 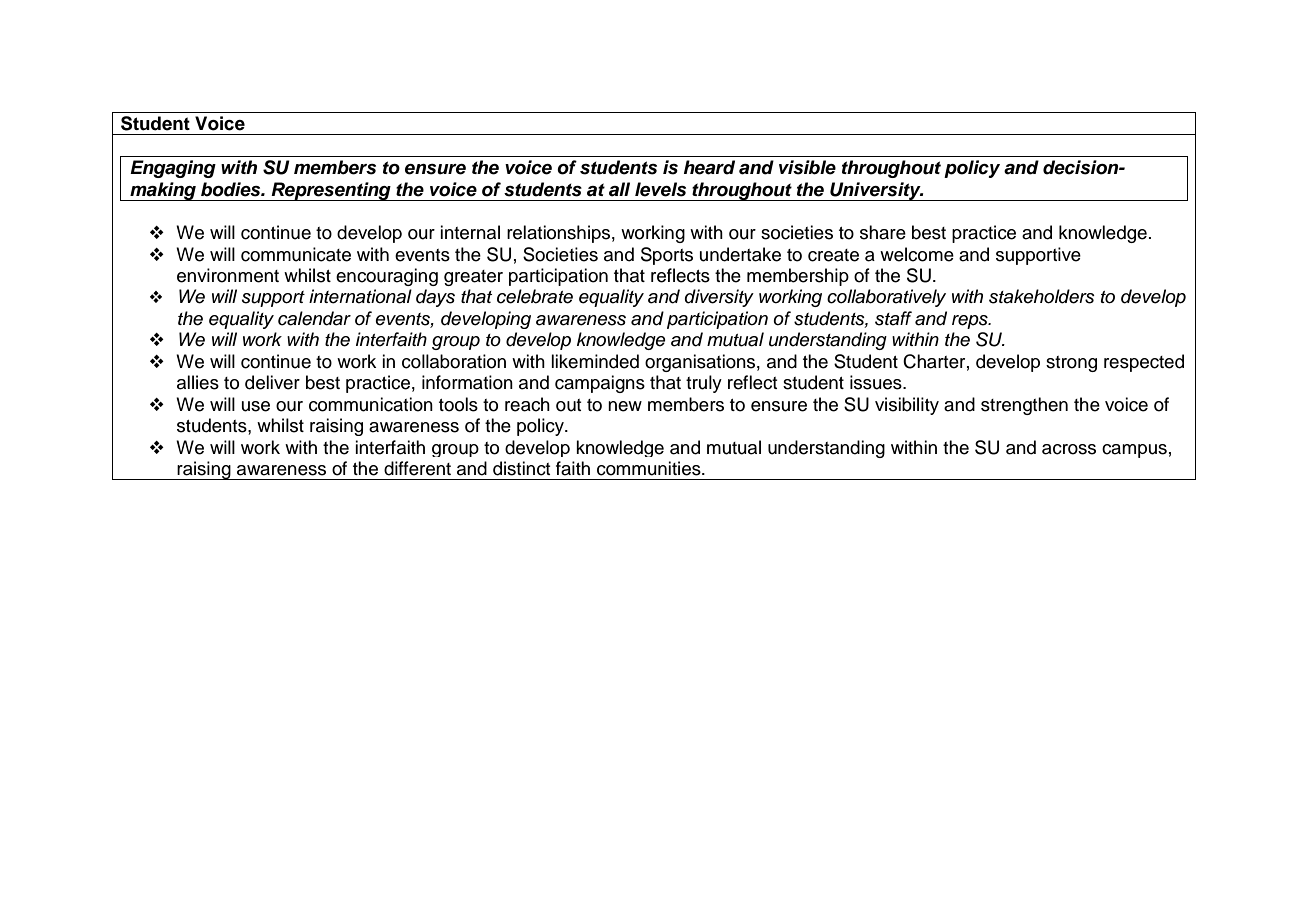 I want to click on heard, so click(x=709, y=167).
